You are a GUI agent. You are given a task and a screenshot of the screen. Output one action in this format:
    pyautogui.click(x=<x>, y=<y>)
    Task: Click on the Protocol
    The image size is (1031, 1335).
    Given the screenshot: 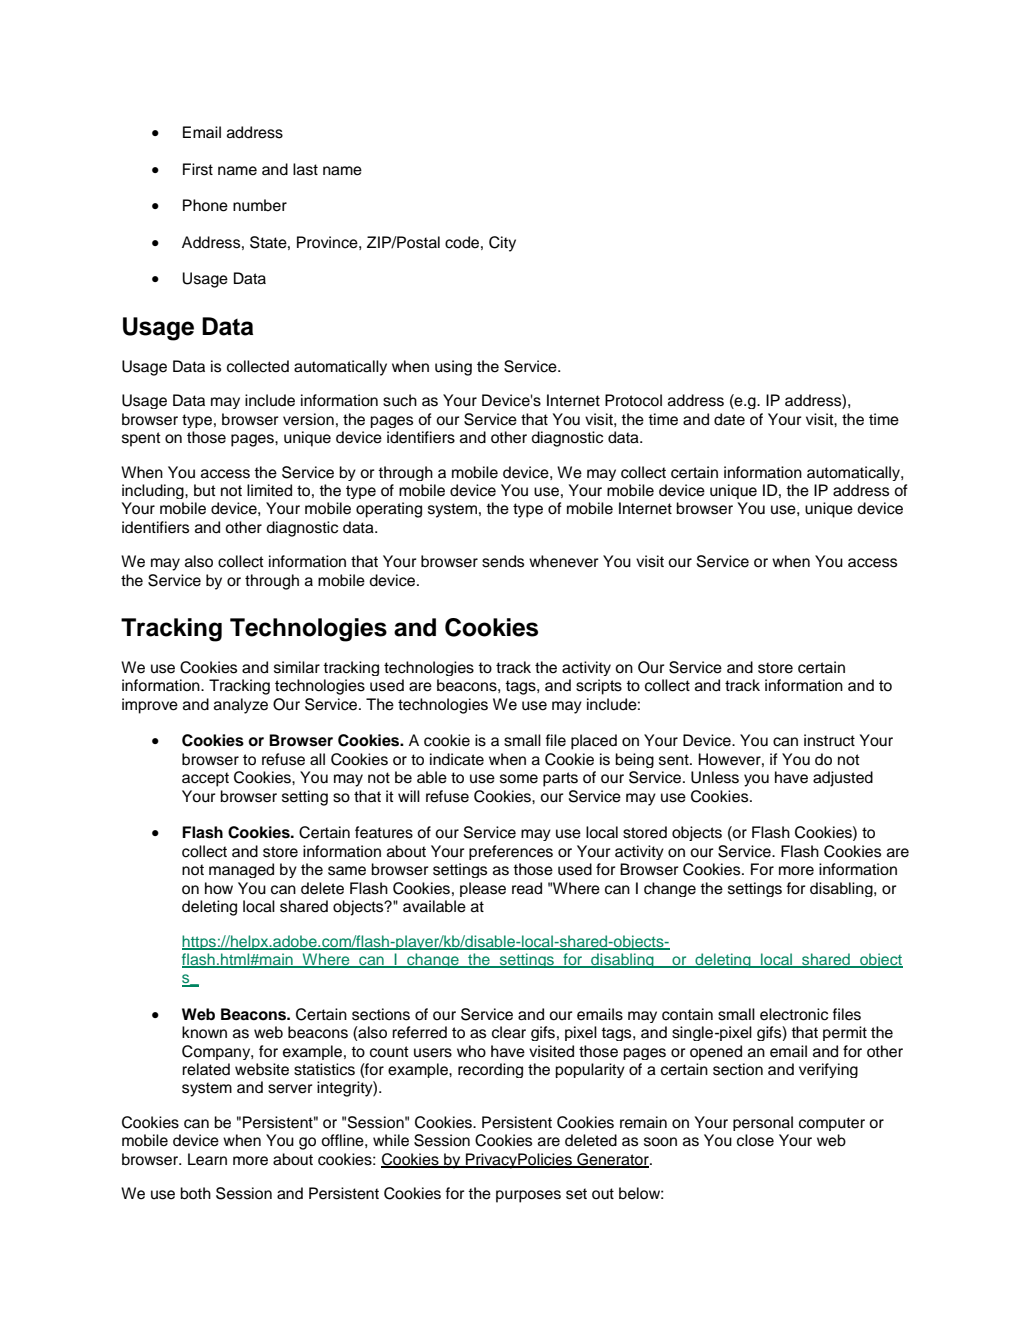 What is the action you would take?
    pyautogui.click(x=633, y=400)
